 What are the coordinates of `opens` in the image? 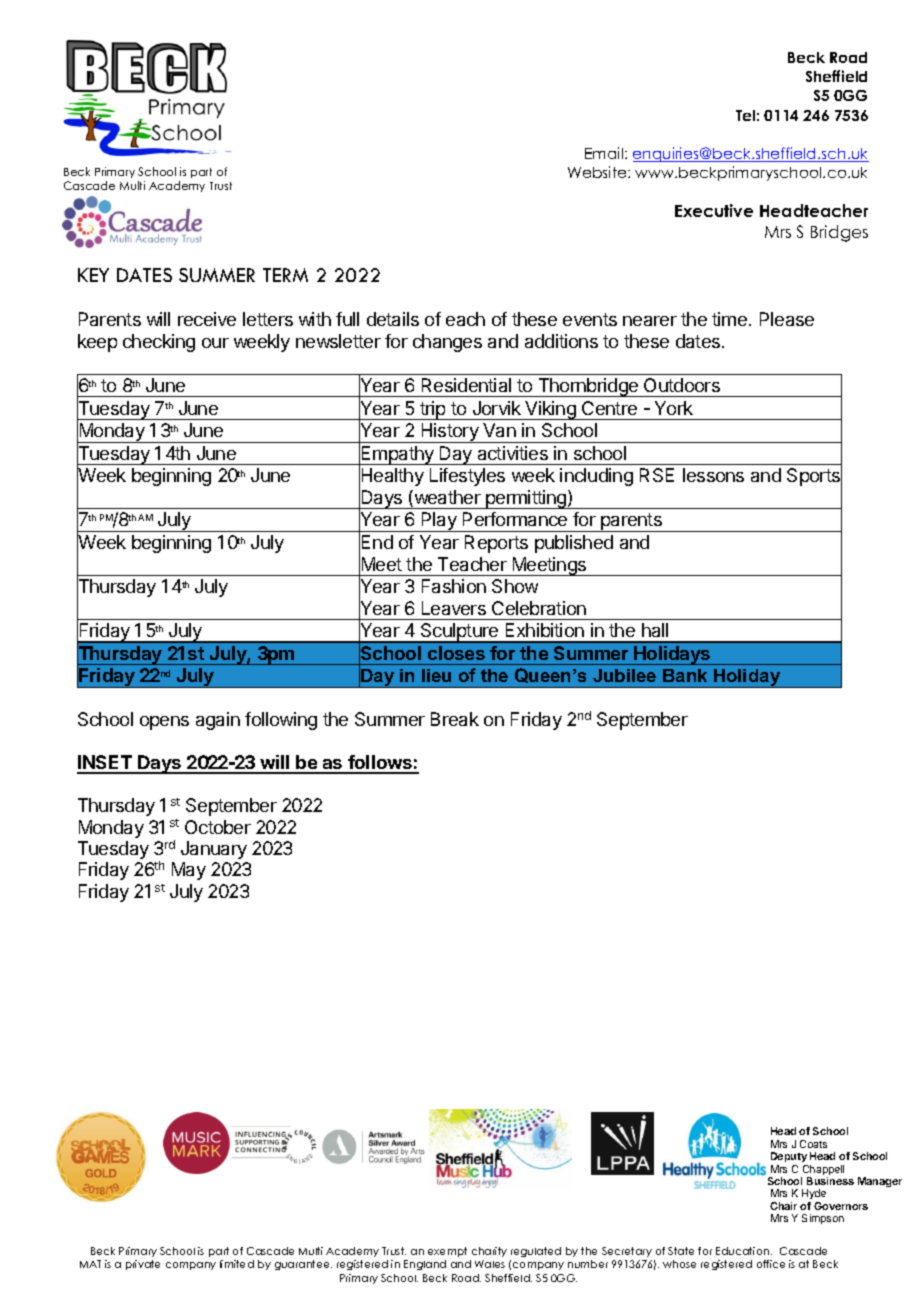 It's located at (164, 723).
